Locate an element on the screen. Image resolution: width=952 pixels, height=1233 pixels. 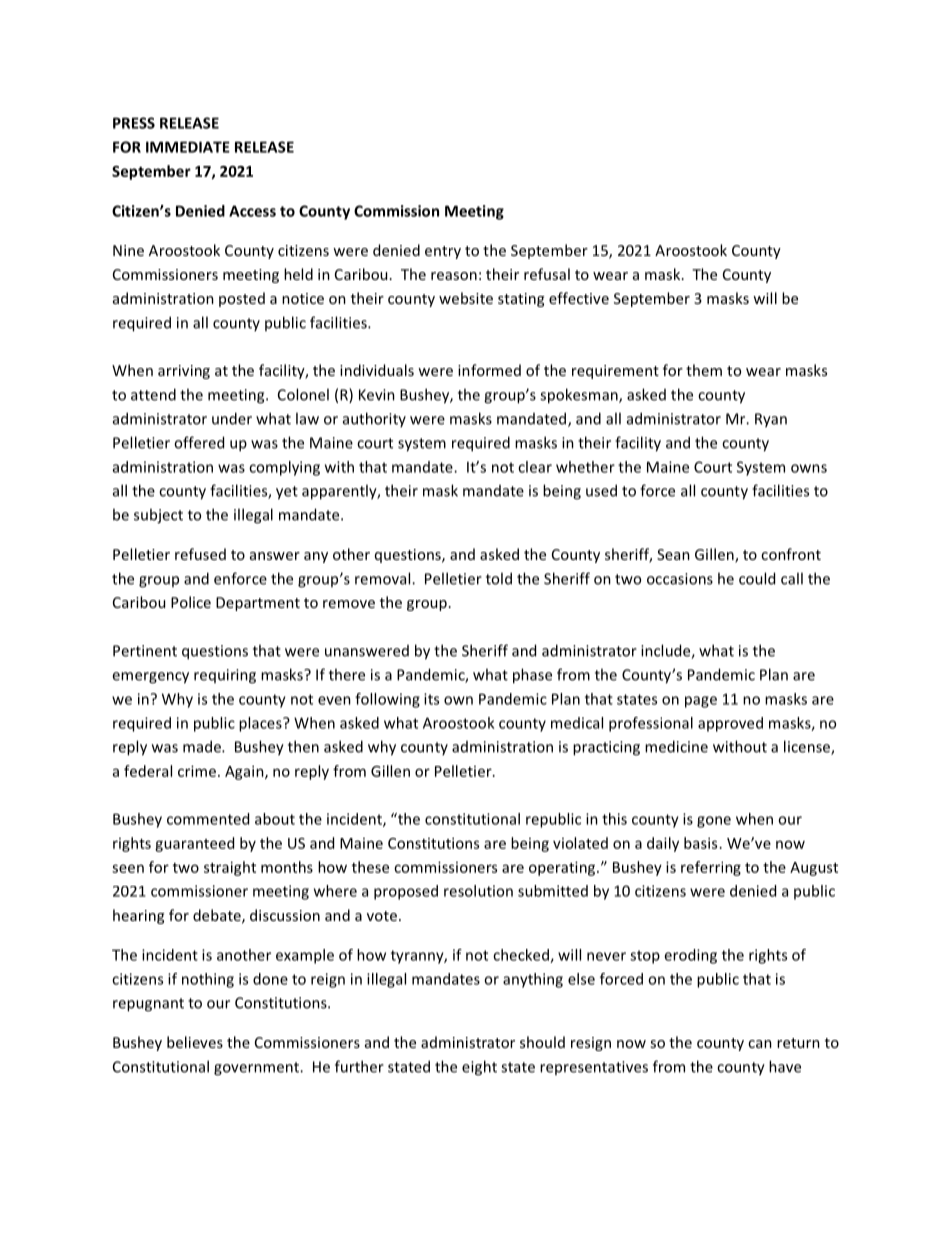
refusal is located at coordinates (547, 274).
